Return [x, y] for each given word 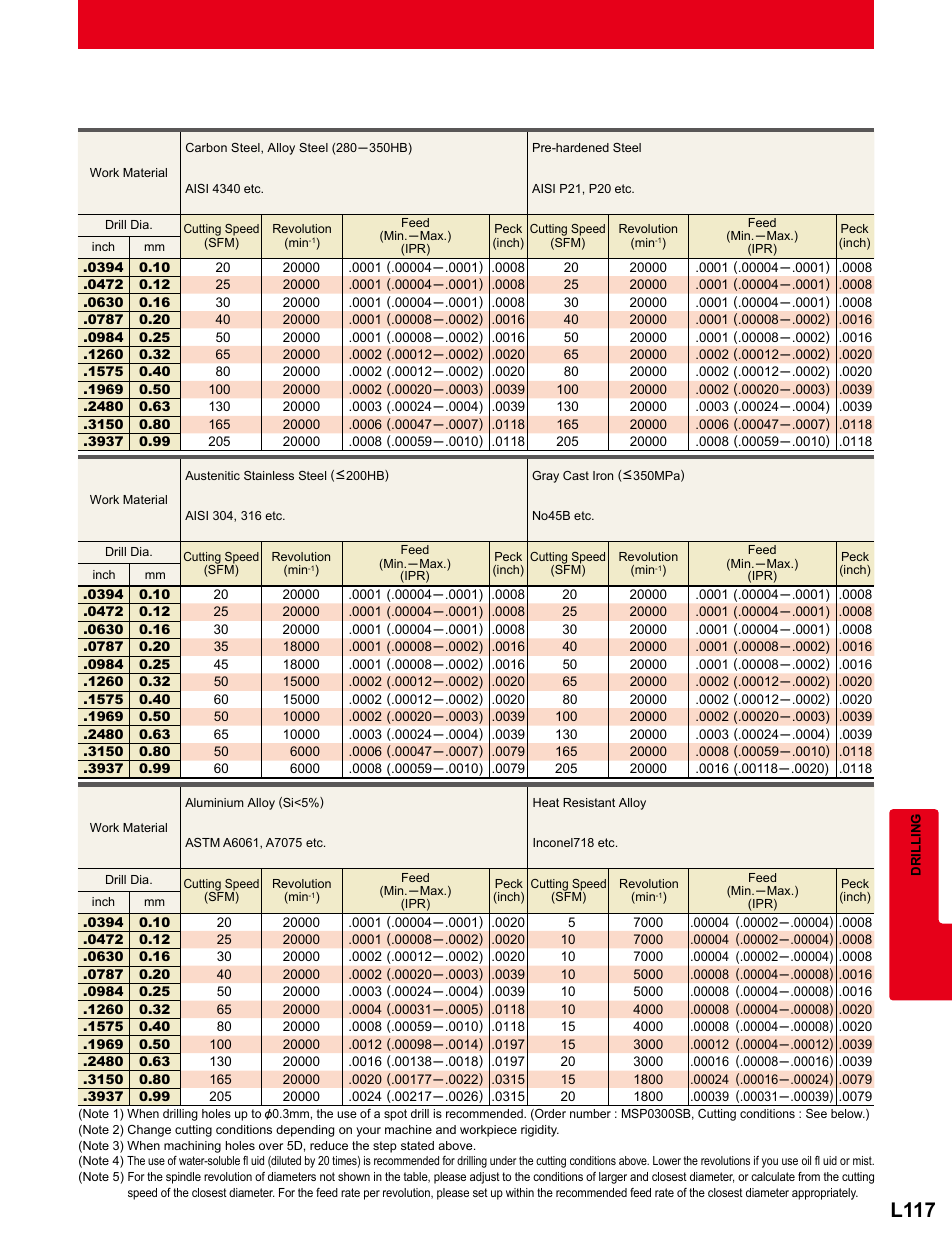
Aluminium [214, 802]
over [271, 1146]
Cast [576, 475]
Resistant [589, 802]
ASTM [202, 842]
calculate [773, 1176]
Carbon [206, 147]
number [590, 1113]
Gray [545, 477]
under [503, 1160]
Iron [603, 475]
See [816, 1113]
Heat [546, 802]
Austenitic [212, 475]
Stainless [269, 475]
